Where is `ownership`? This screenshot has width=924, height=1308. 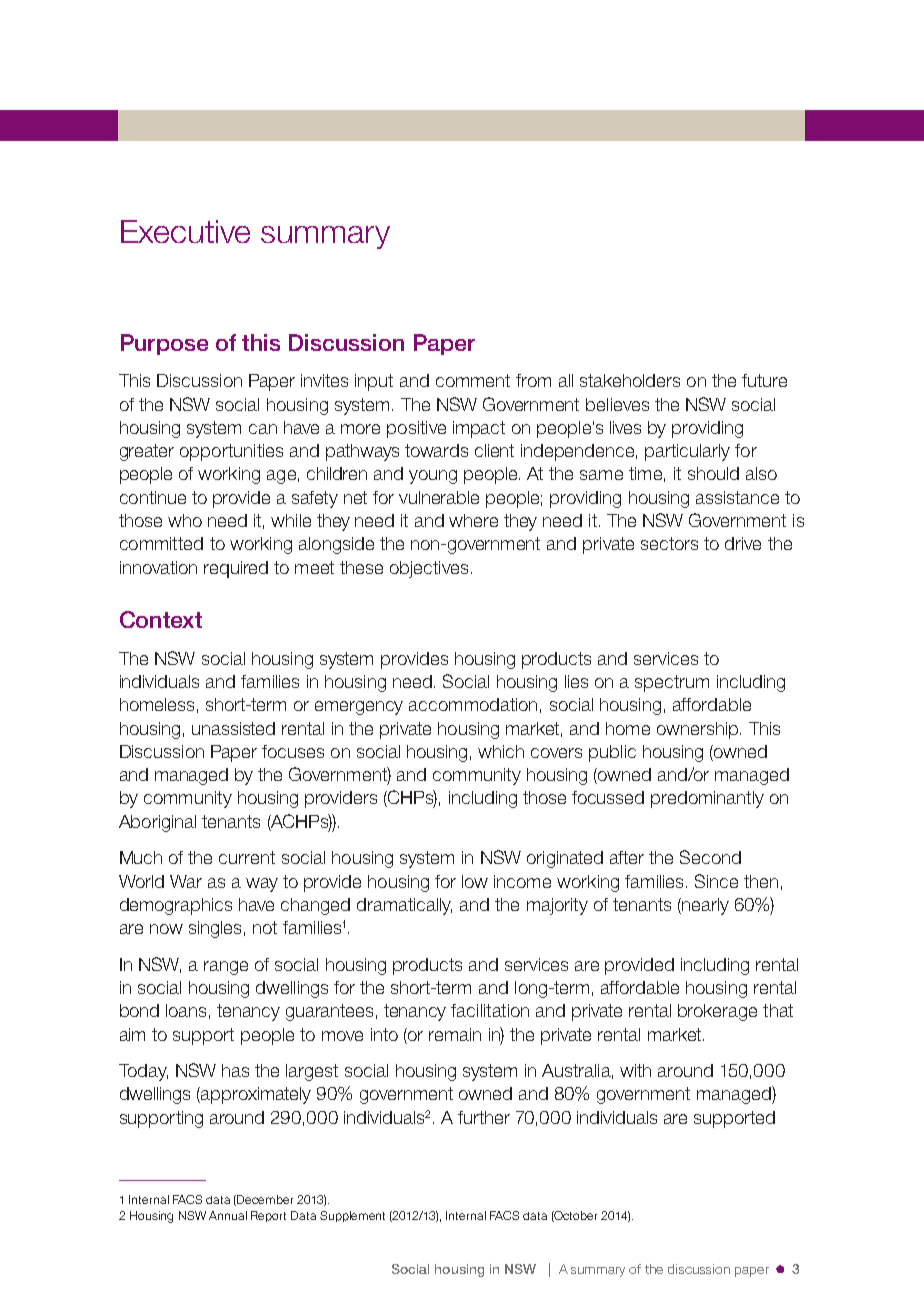
ownership is located at coordinates (699, 730).
